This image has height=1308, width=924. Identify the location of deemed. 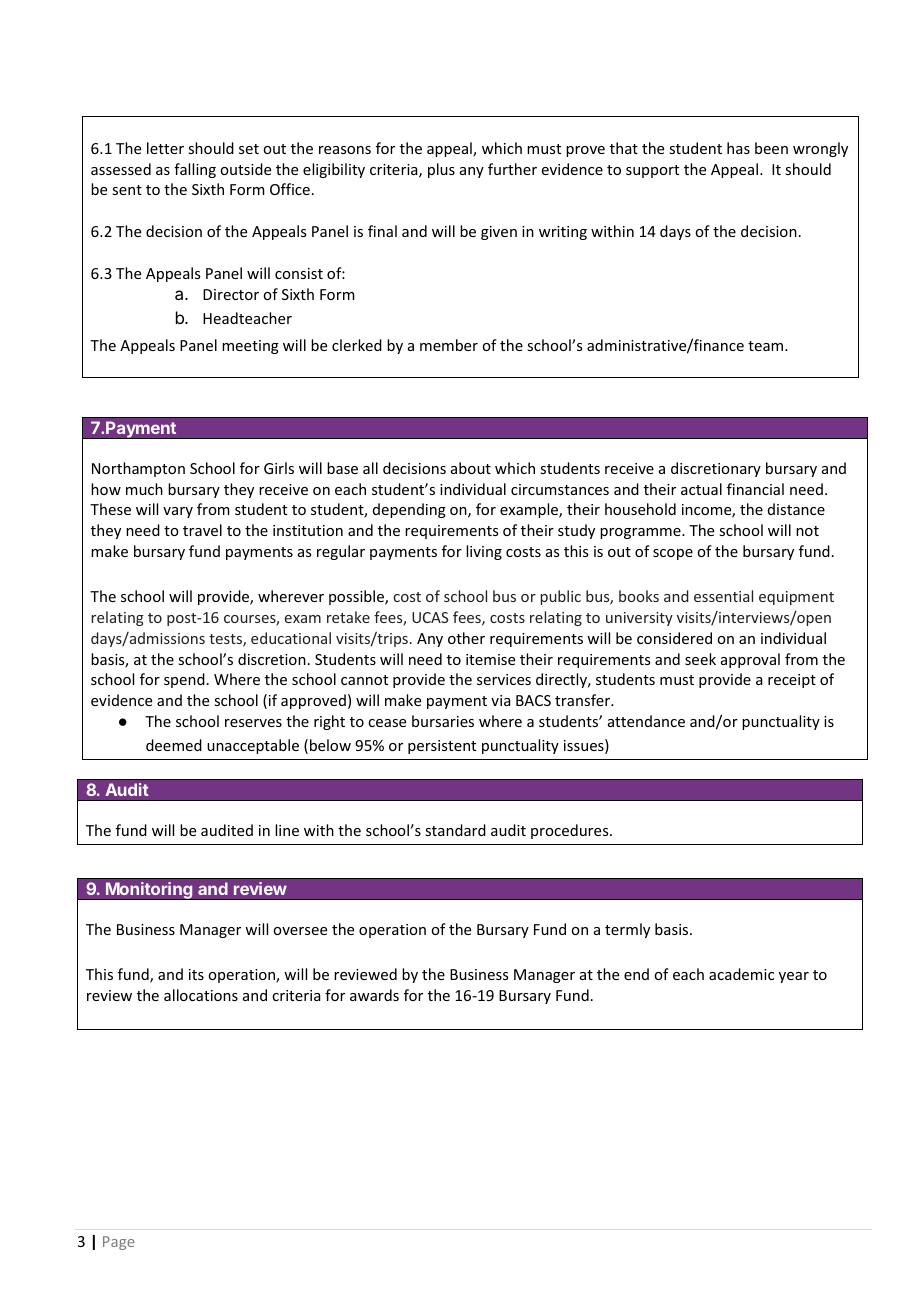
(174, 745).
